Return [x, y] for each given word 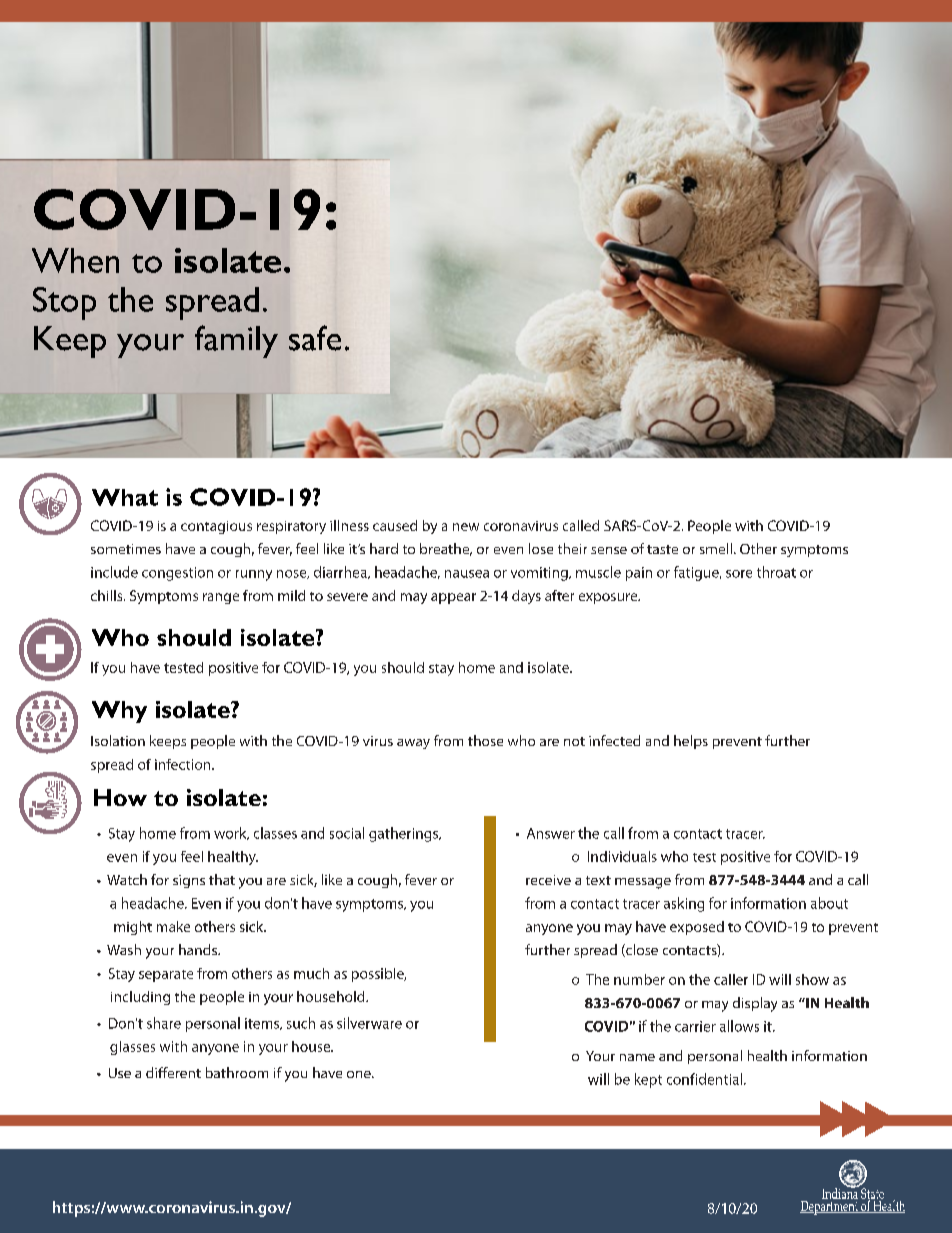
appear [453, 598]
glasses [132, 1048]
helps [691, 742]
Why [119, 712]
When [75, 260]
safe [315, 338]
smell [717, 548]
